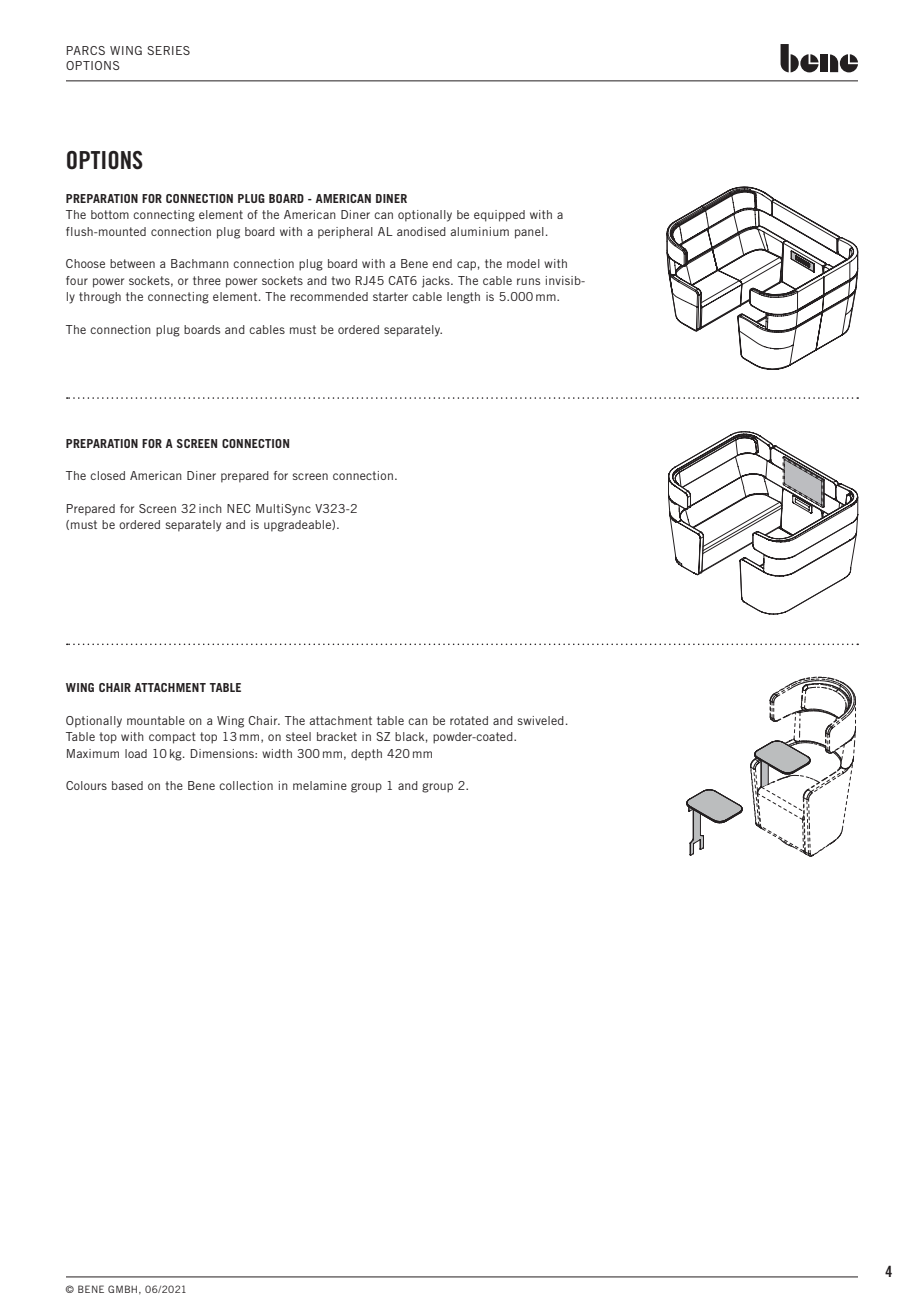 The width and height of the screenshot is (924, 1308). I want to click on rotated, so click(469, 720).
